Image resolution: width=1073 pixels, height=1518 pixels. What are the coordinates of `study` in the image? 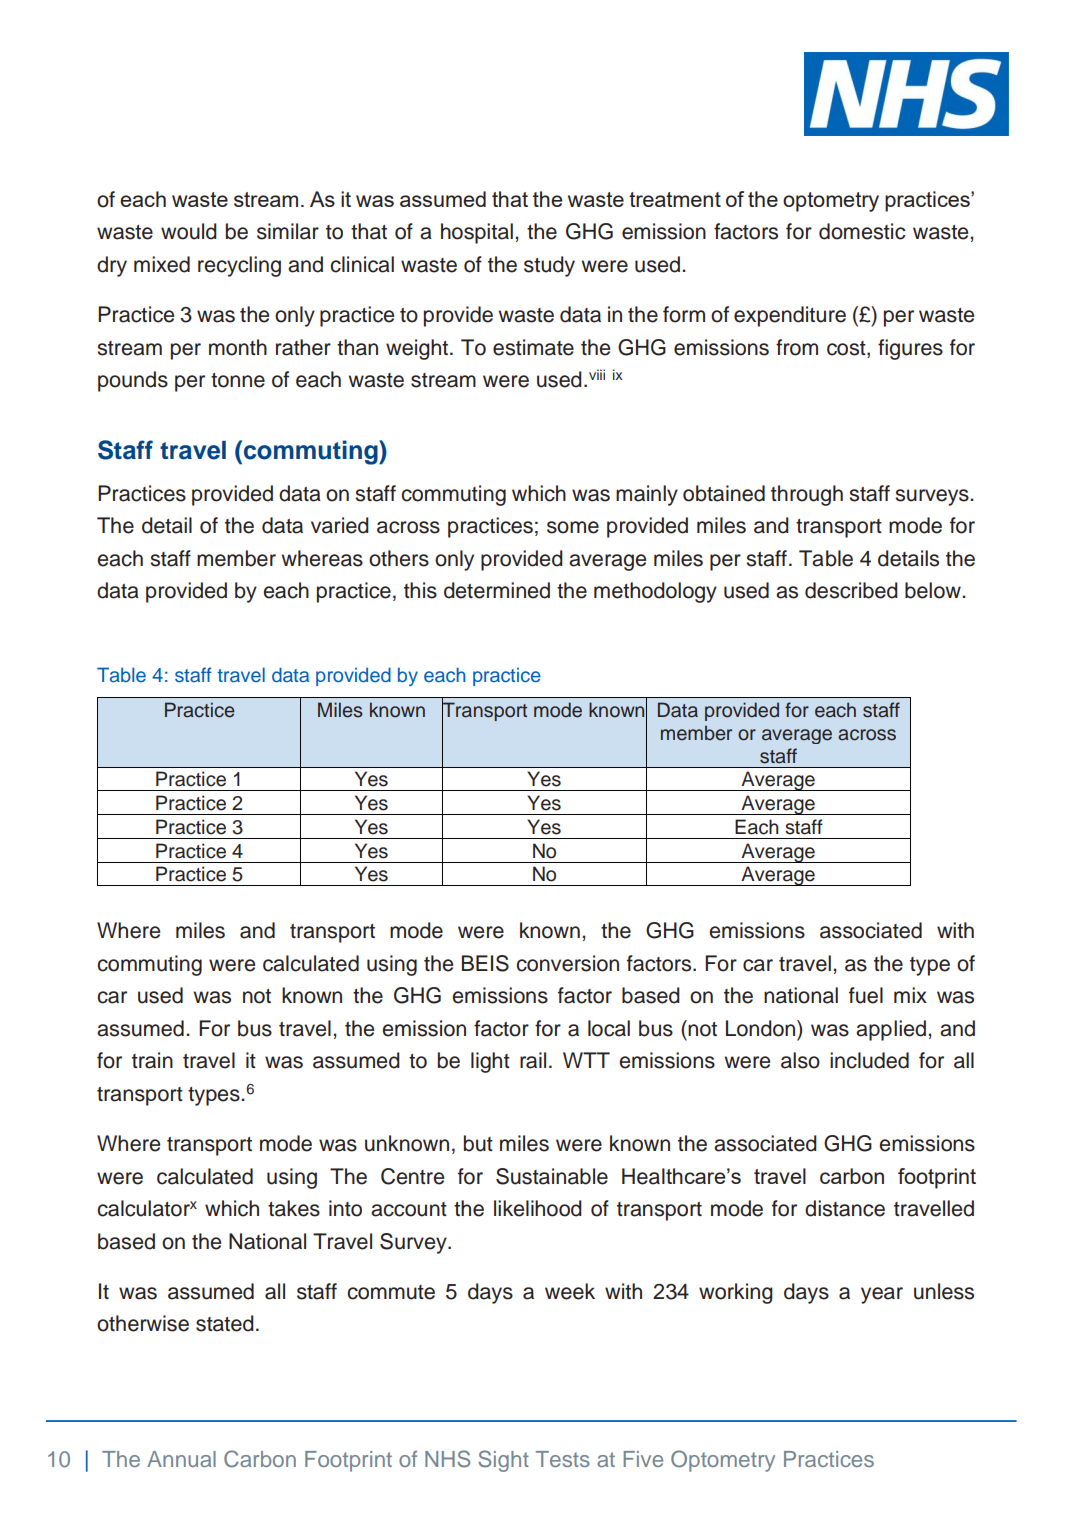 It's located at (549, 266).
